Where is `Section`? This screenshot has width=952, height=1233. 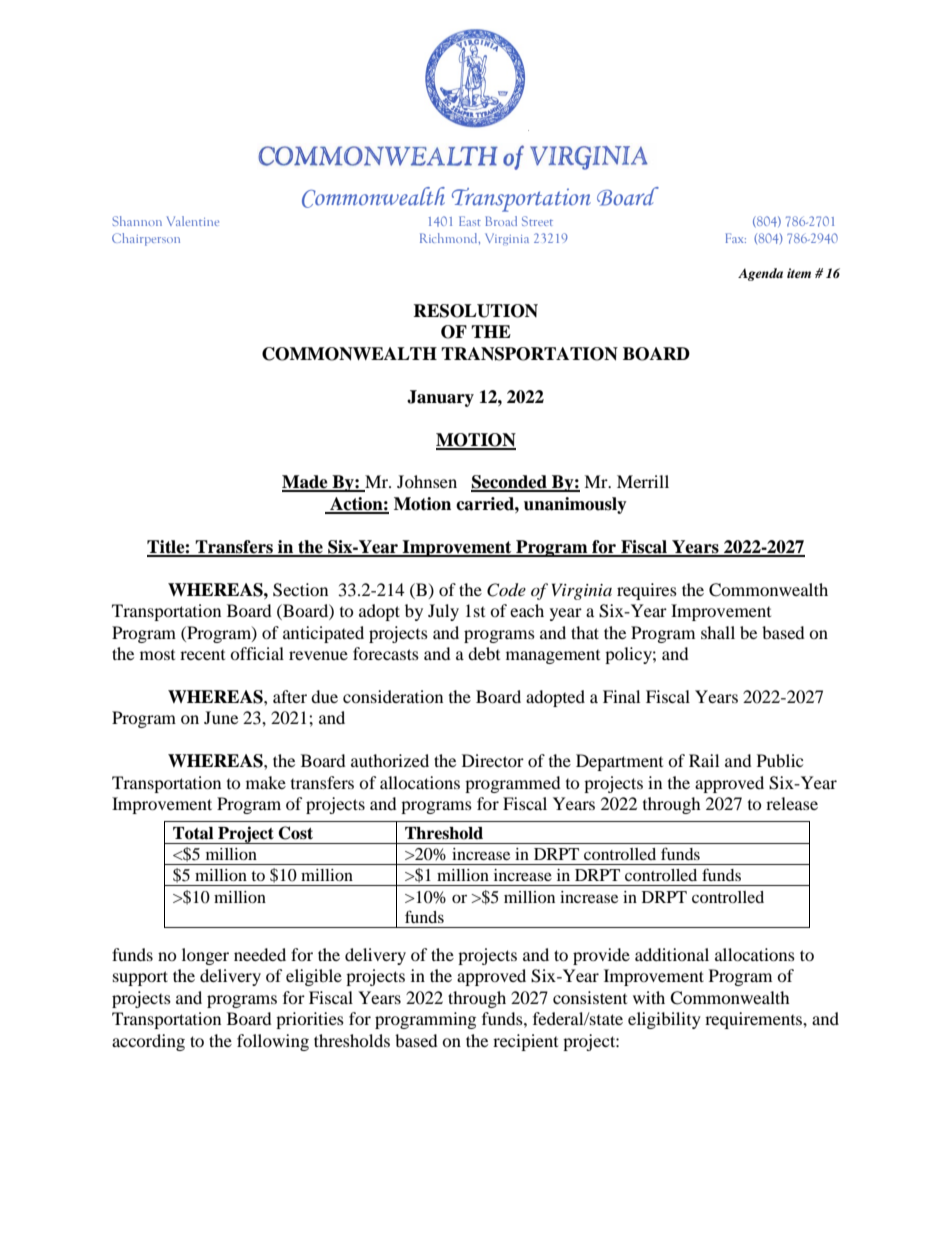
Section is located at coordinates (300, 590).
